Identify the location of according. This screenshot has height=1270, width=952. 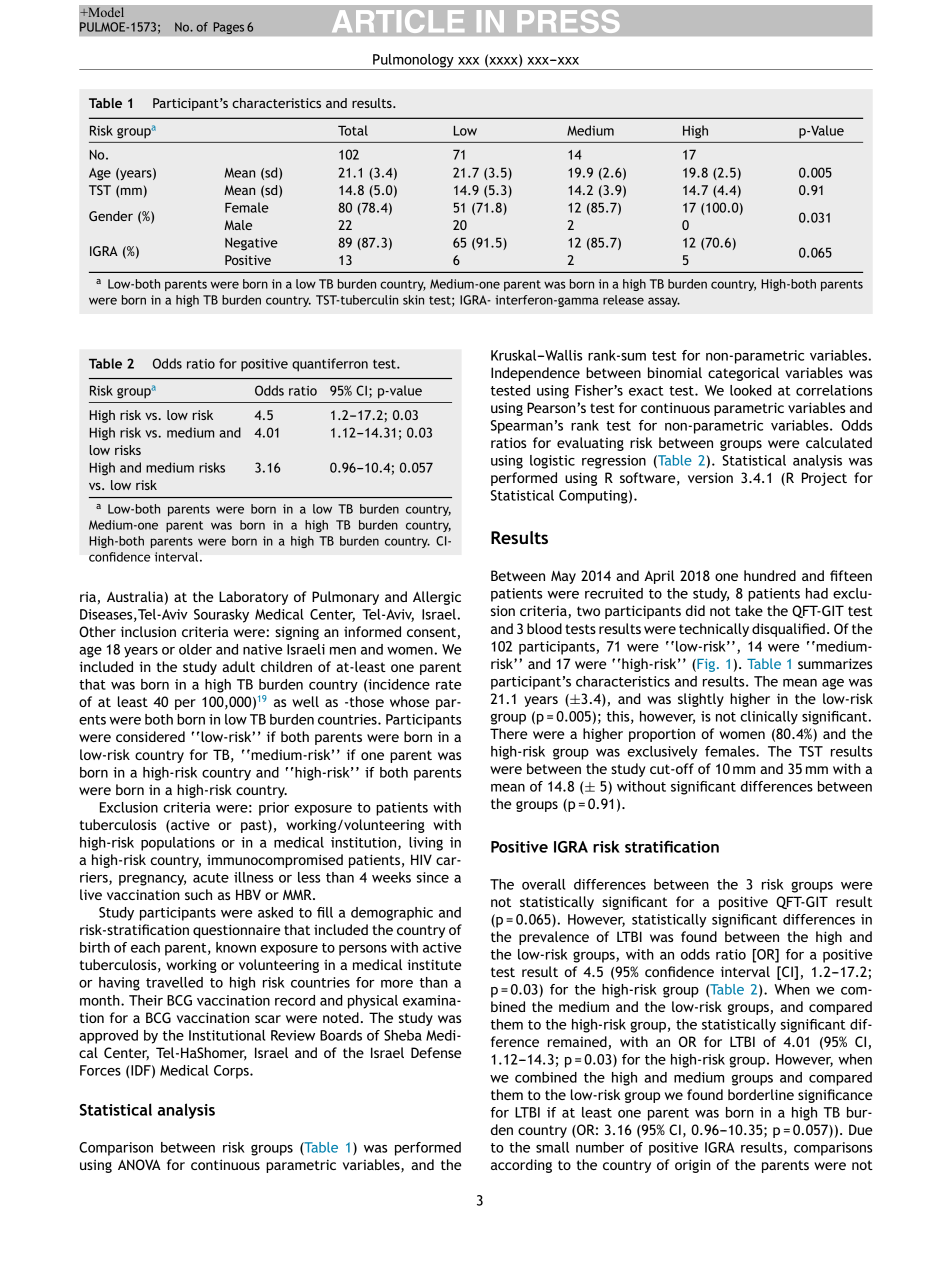
(521, 1166).
